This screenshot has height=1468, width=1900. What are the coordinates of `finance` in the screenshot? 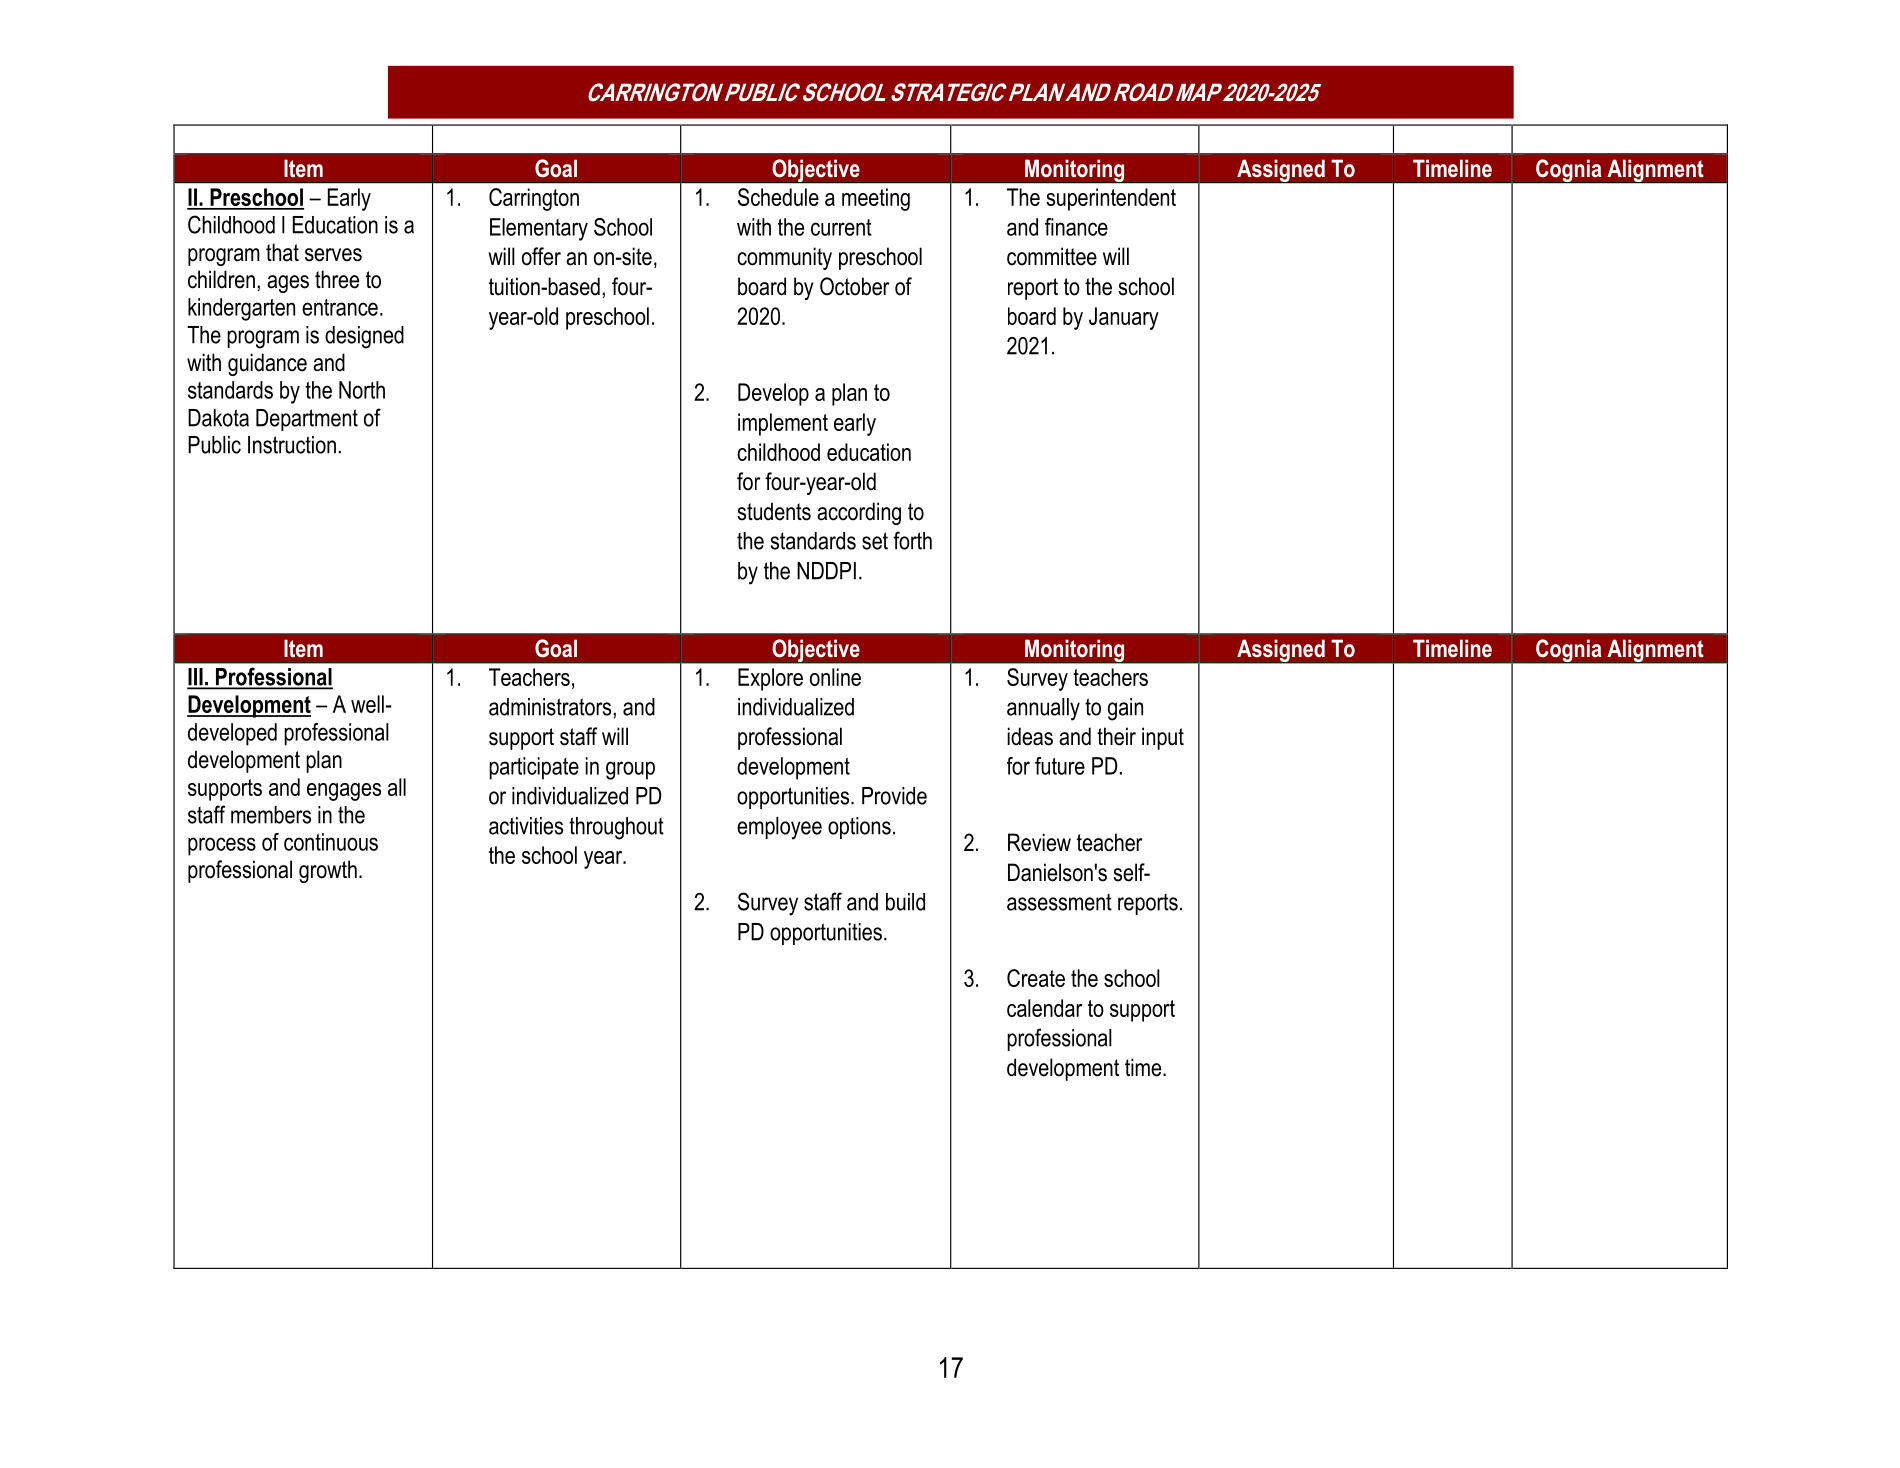 It's located at (1076, 227).
